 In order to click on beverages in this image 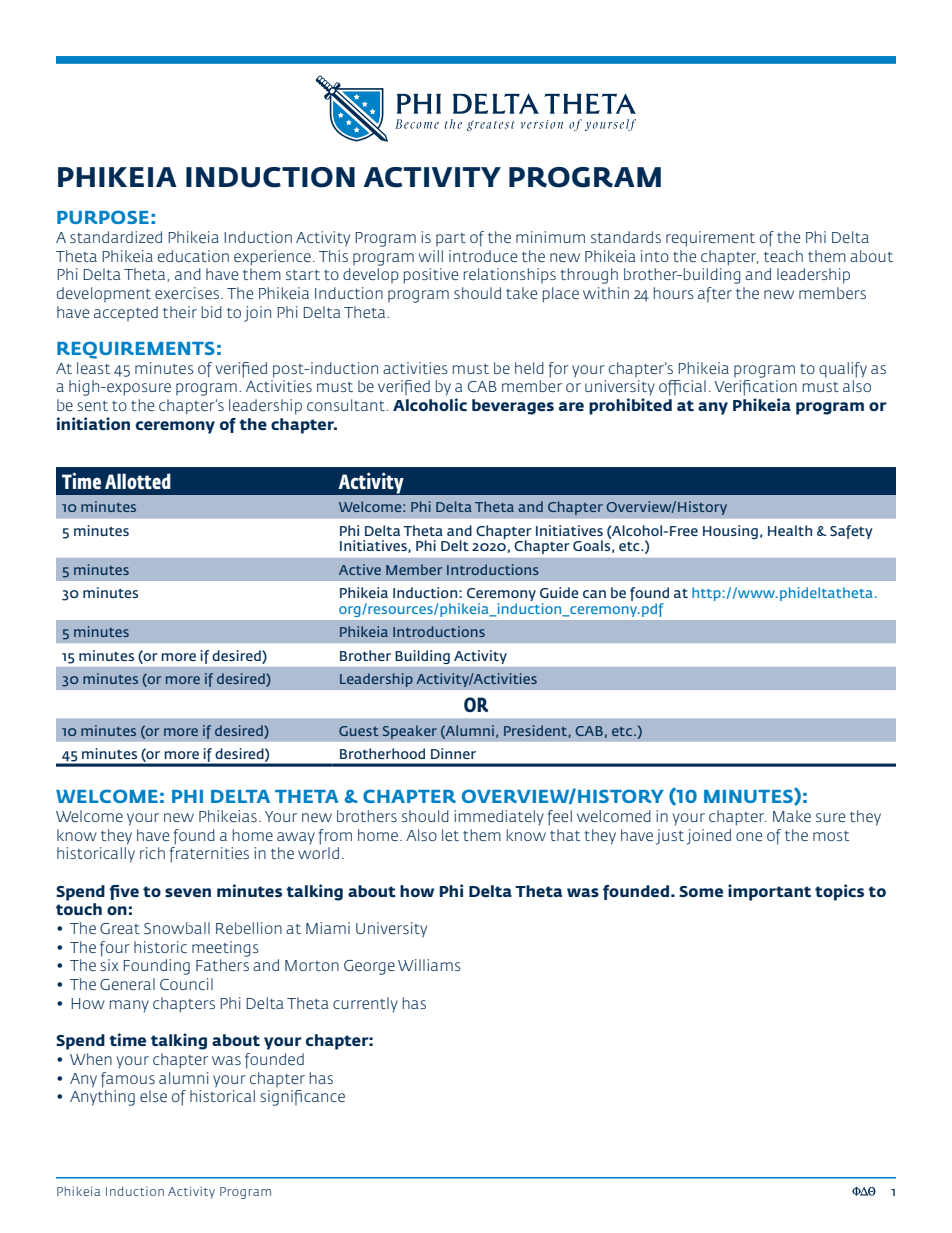, I will do `click(513, 407)`.
